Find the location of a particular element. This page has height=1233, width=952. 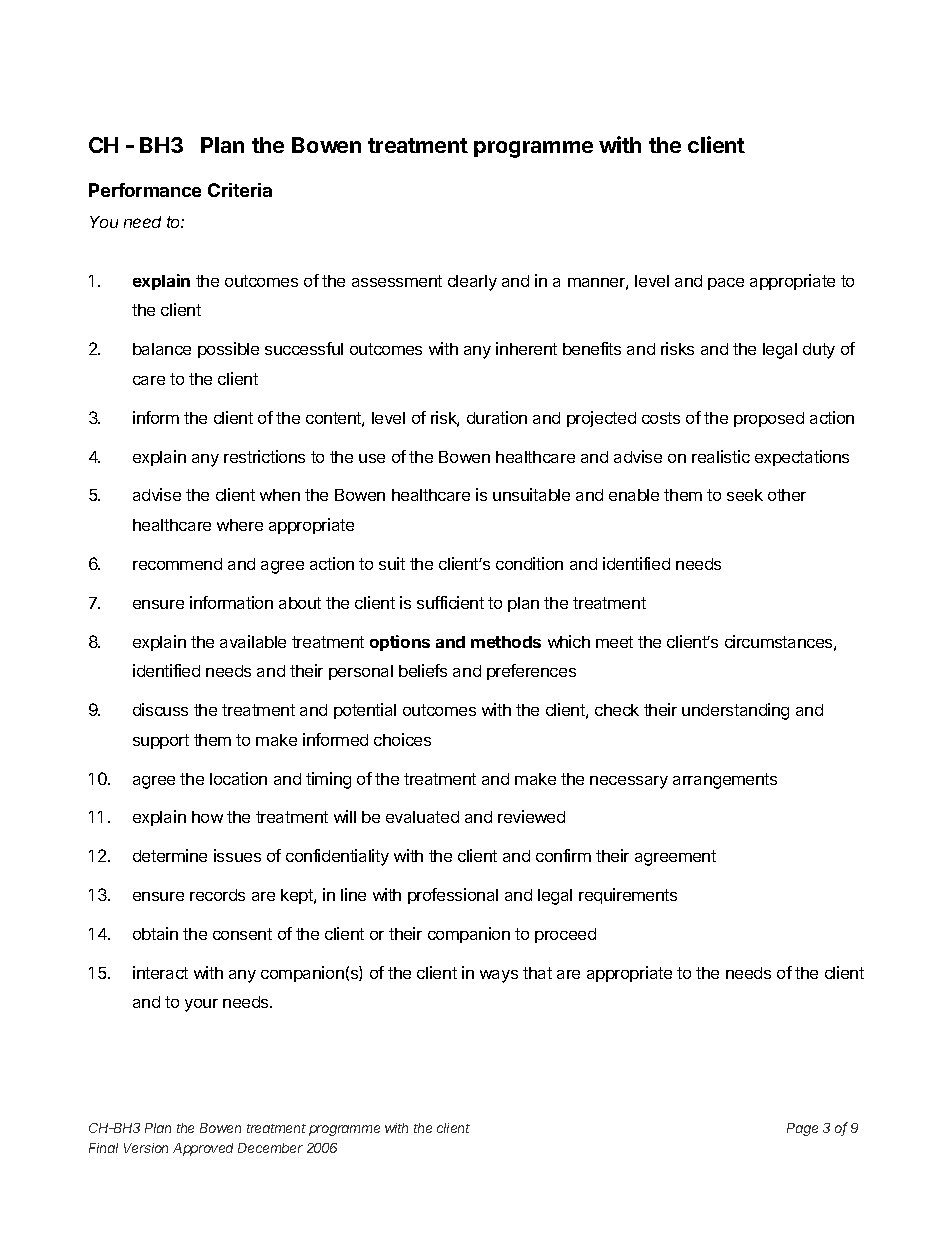

Approved is located at coordinates (203, 1149).
